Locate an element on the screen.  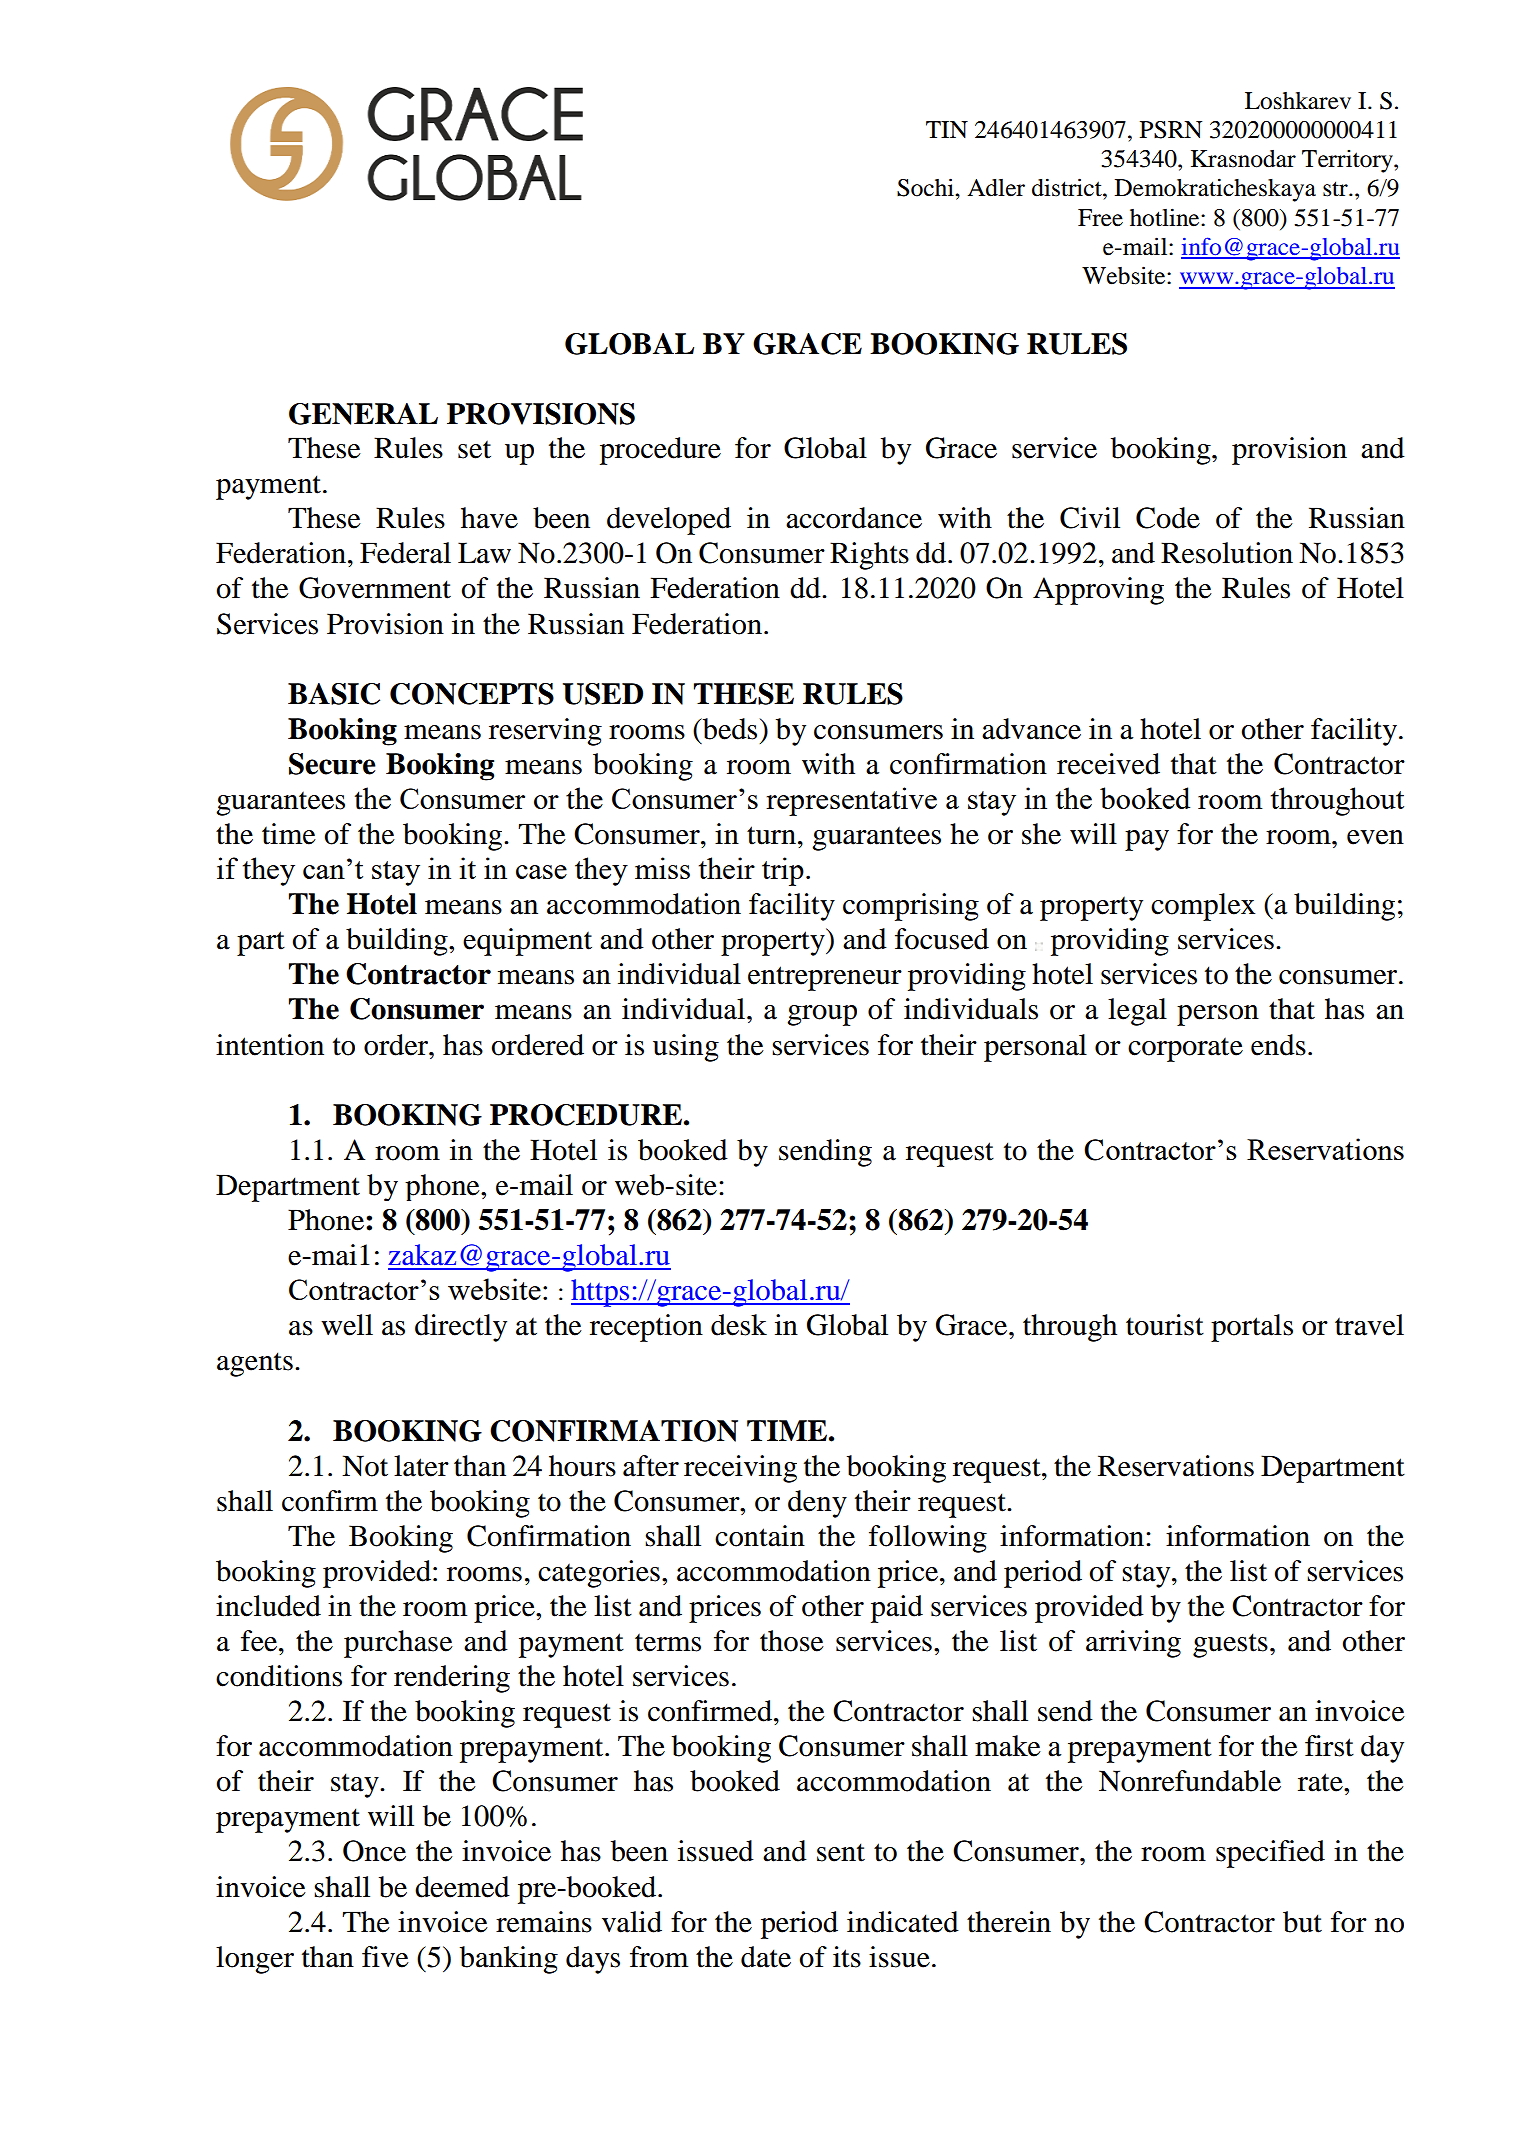
five is located at coordinates (385, 1957).
